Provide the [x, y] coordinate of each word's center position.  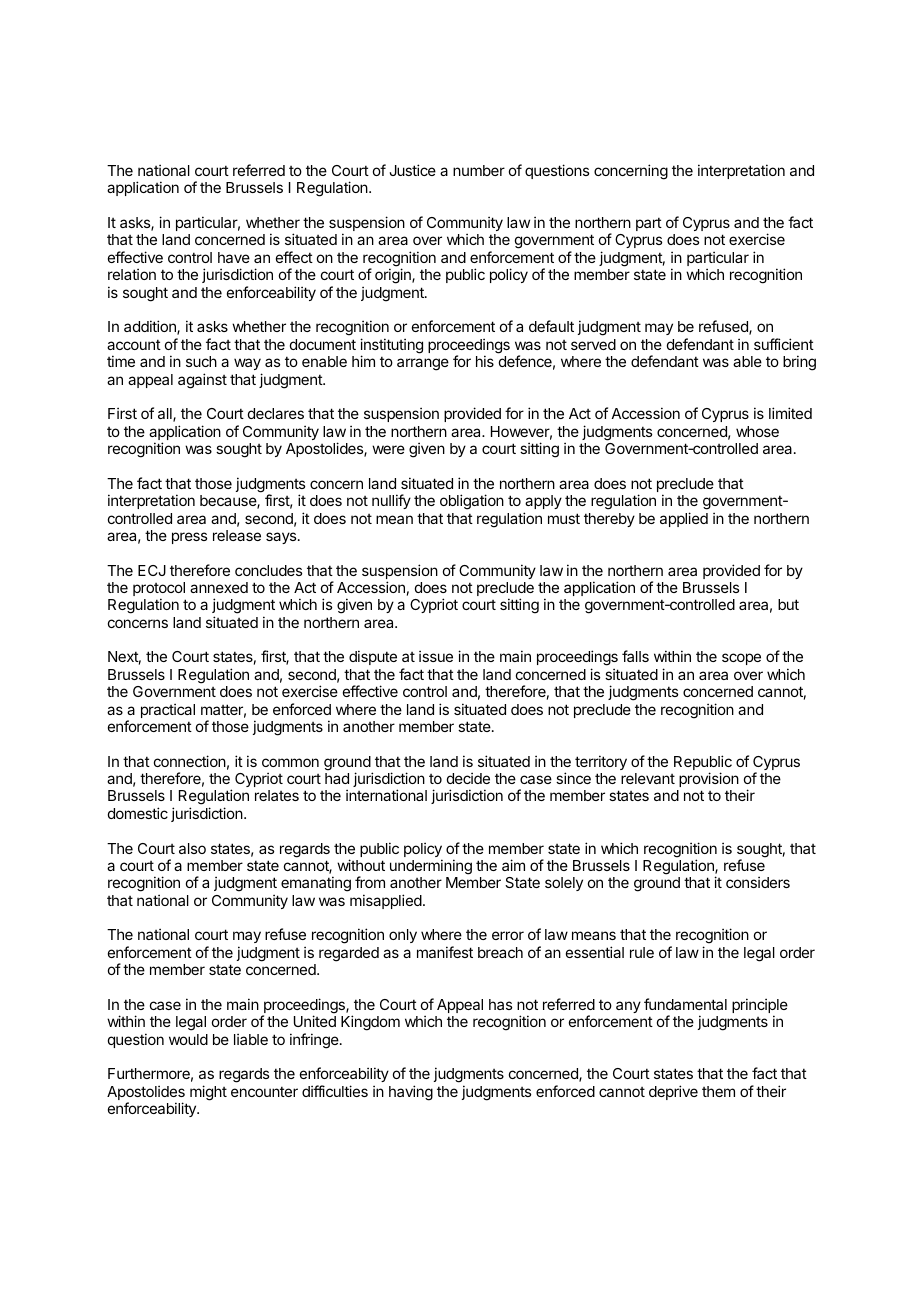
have [234, 257]
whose [757, 431]
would [188, 1039]
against [202, 381]
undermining [431, 867]
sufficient [784, 344]
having [411, 1093]
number [479, 170]
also [192, 848]
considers [758, 882]
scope [741, 659]
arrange [423, 364]
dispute [373, 657]
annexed [219, 587]
